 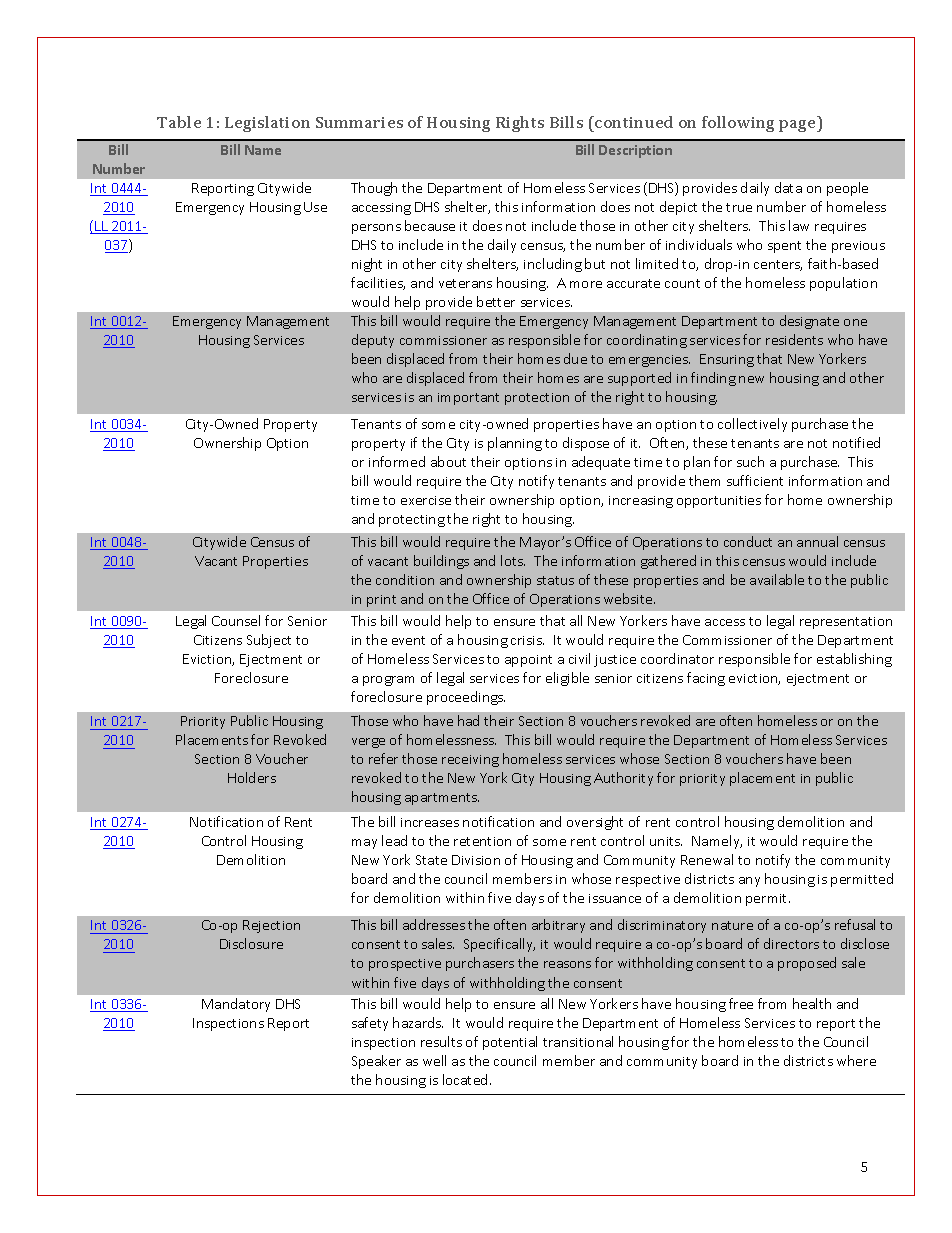 What do you see at coordinates (635, 151) in the screenshot?
I see `Description` at bounding box center [635, 151].
